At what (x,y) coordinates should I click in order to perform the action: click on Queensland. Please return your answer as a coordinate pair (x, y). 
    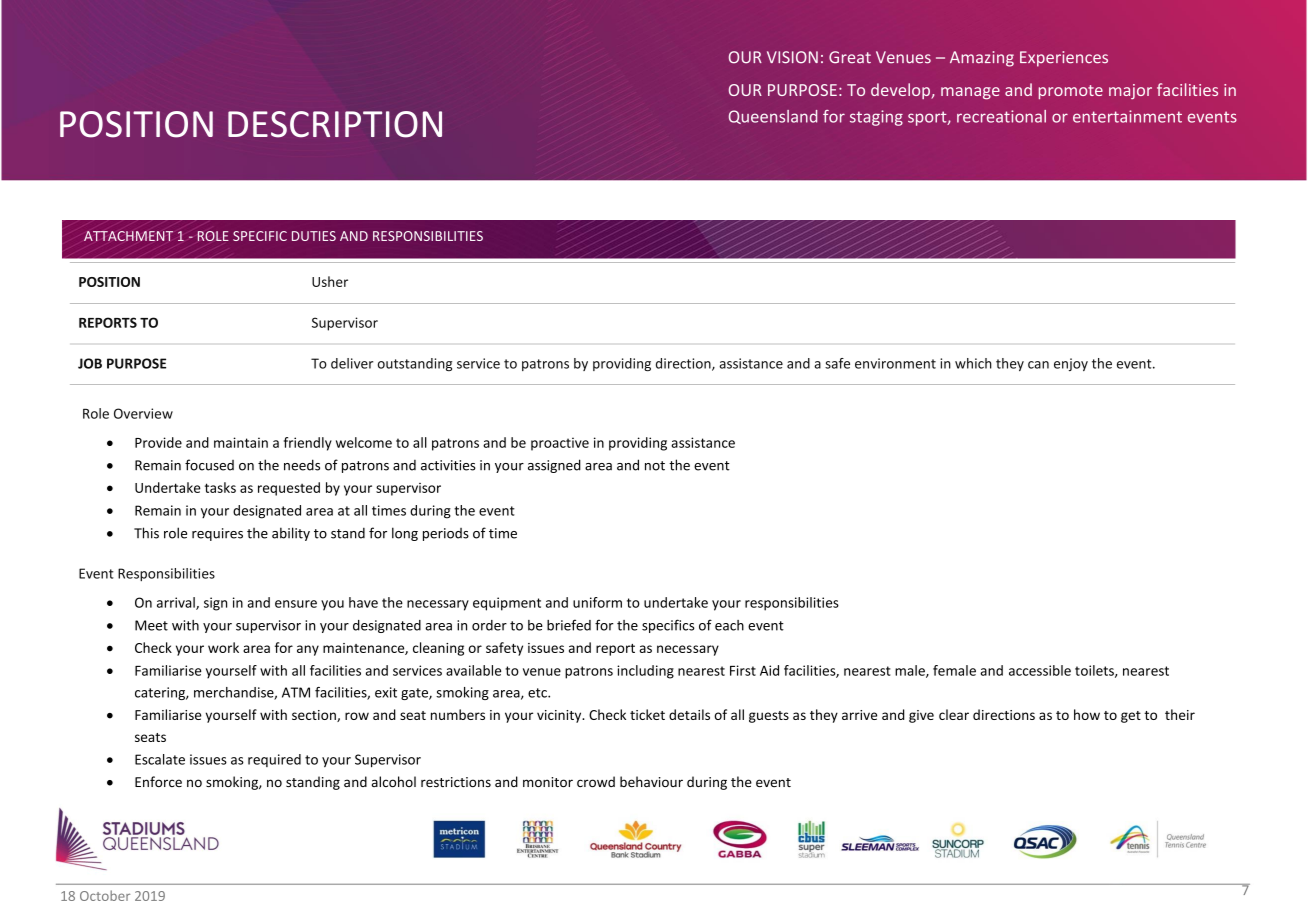
    Looking at the image, I should click on (773, 117).
